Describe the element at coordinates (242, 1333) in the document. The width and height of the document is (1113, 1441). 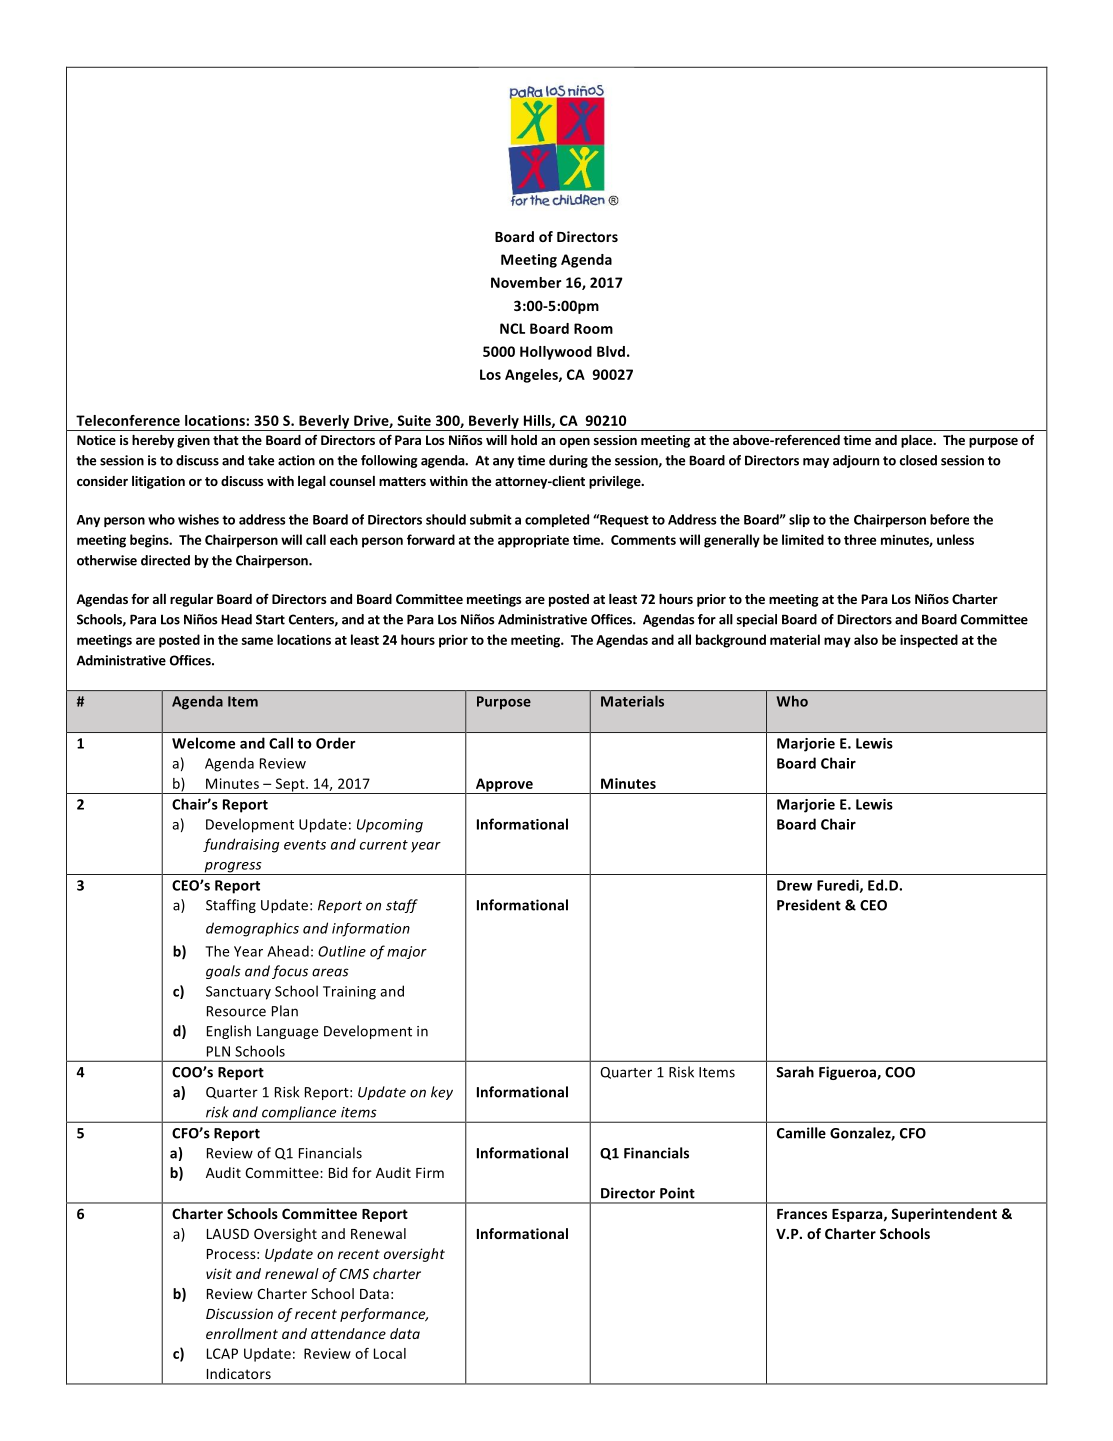
I see `enrollment` at that location.
